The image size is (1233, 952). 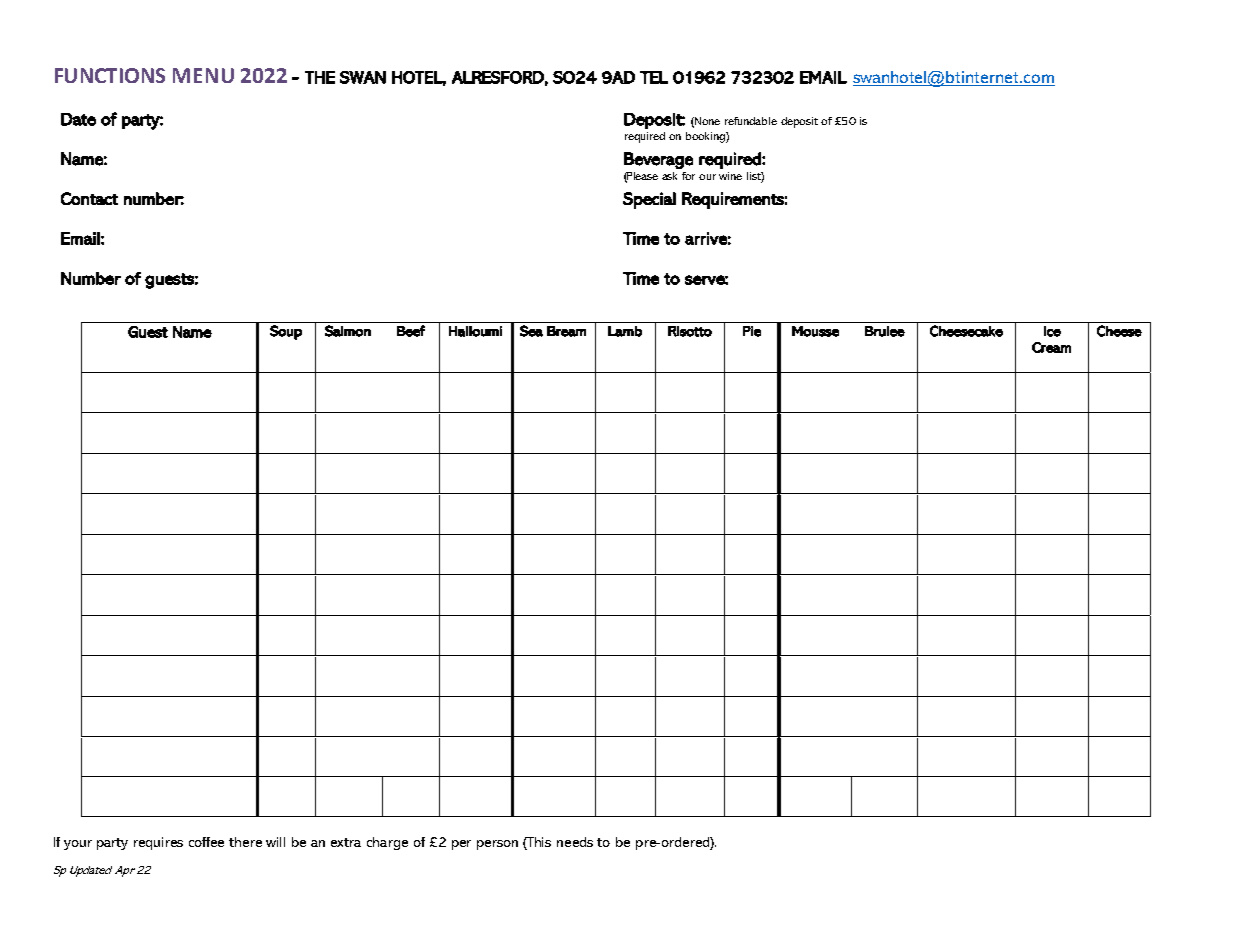 What do you see at coordinates (286, 332) in the screenshot?
I see `Soup` at bounding box center [286, 332].
